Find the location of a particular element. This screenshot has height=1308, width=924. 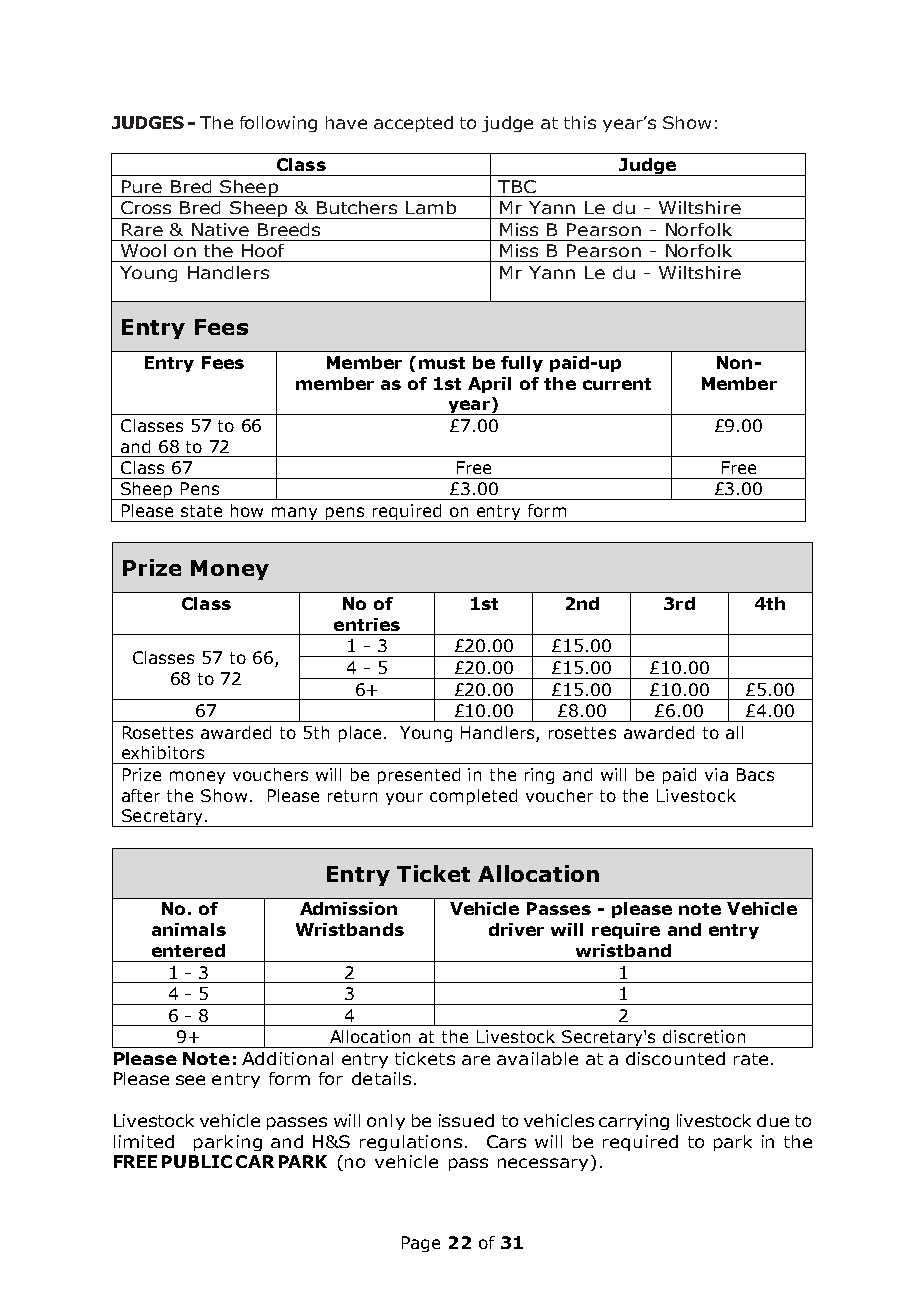

presented is located at coordinates (419, 776).
